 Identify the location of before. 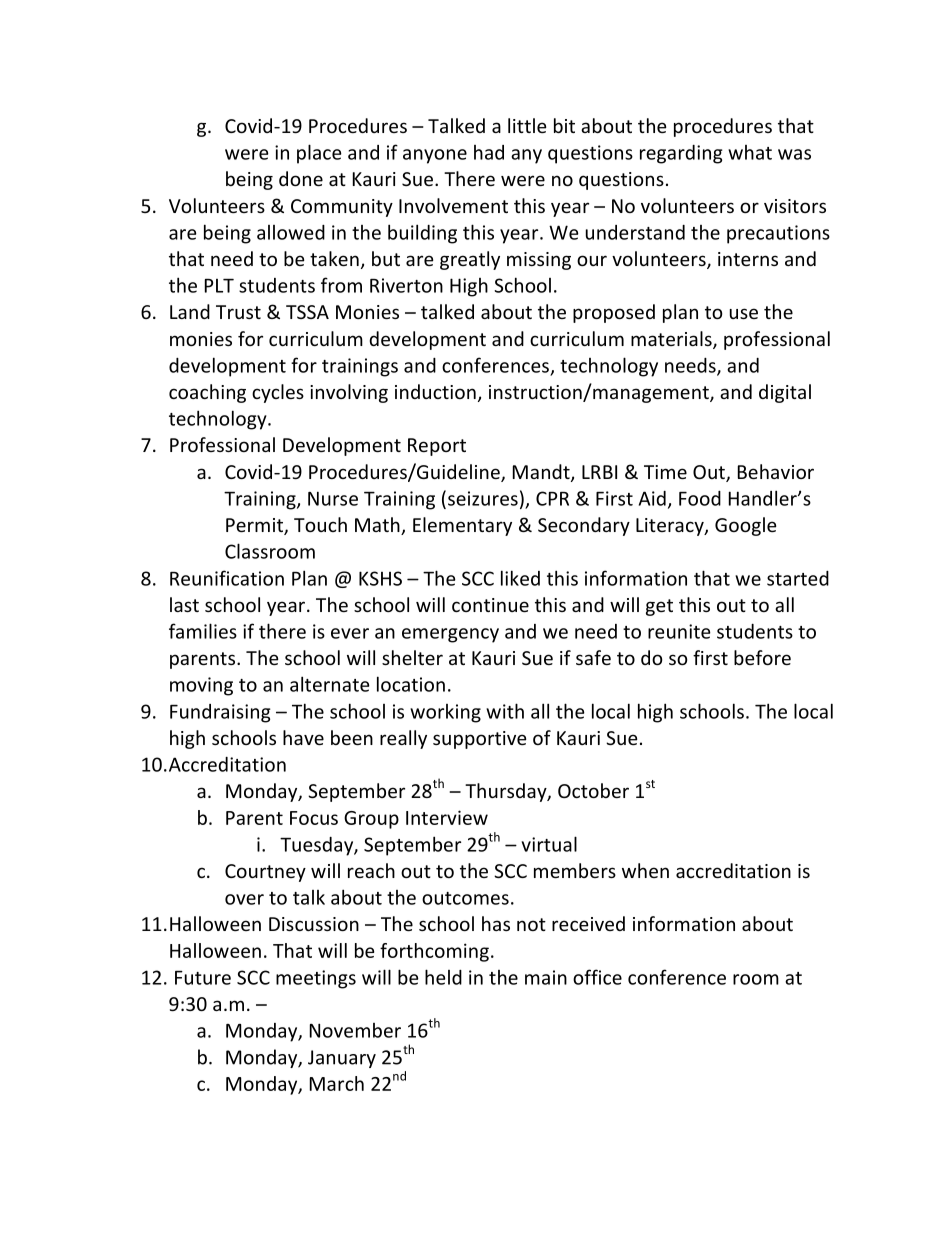
(762, 657).
